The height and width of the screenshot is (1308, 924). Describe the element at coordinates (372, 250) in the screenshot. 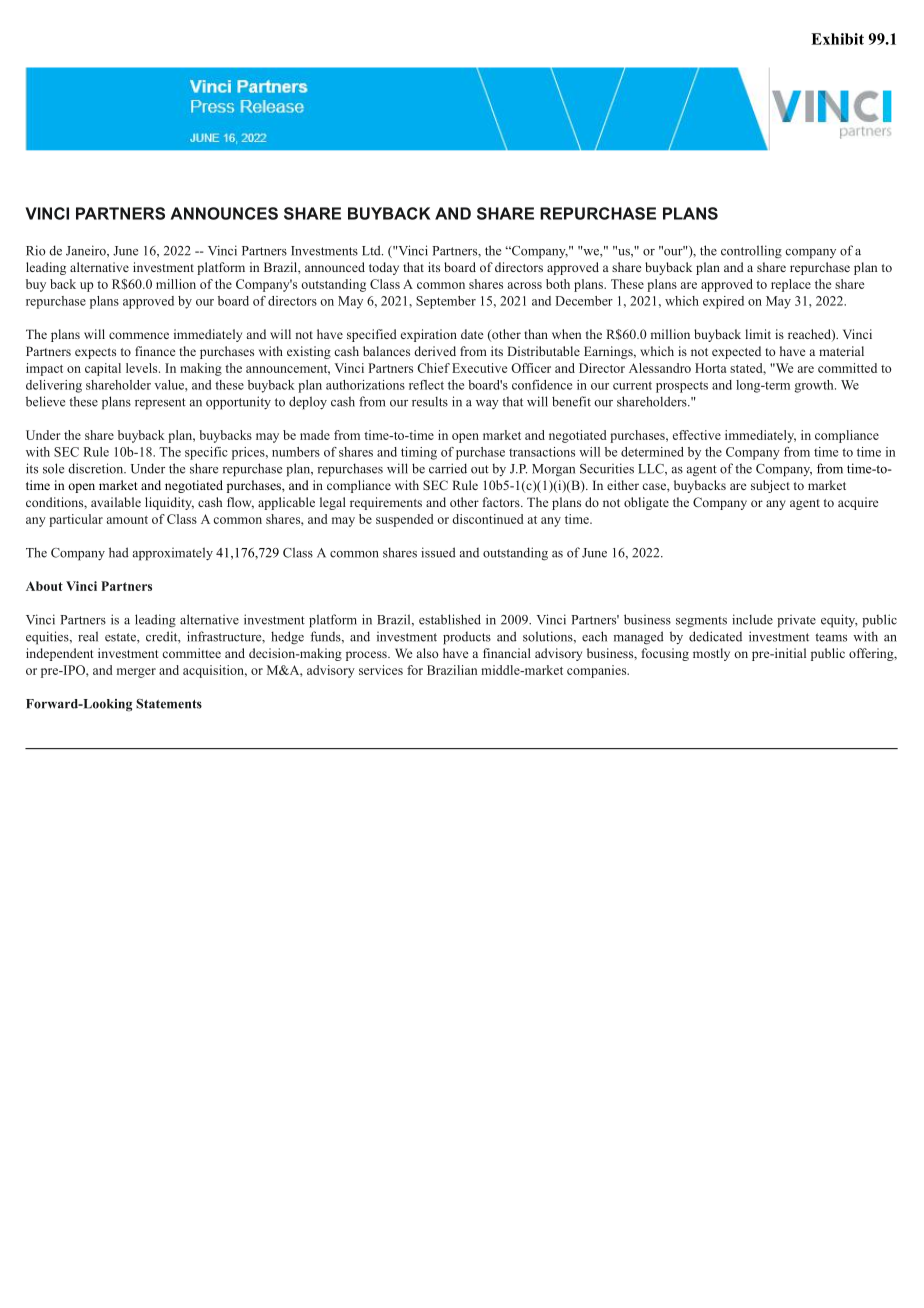

I see `Ltd` at that location.
